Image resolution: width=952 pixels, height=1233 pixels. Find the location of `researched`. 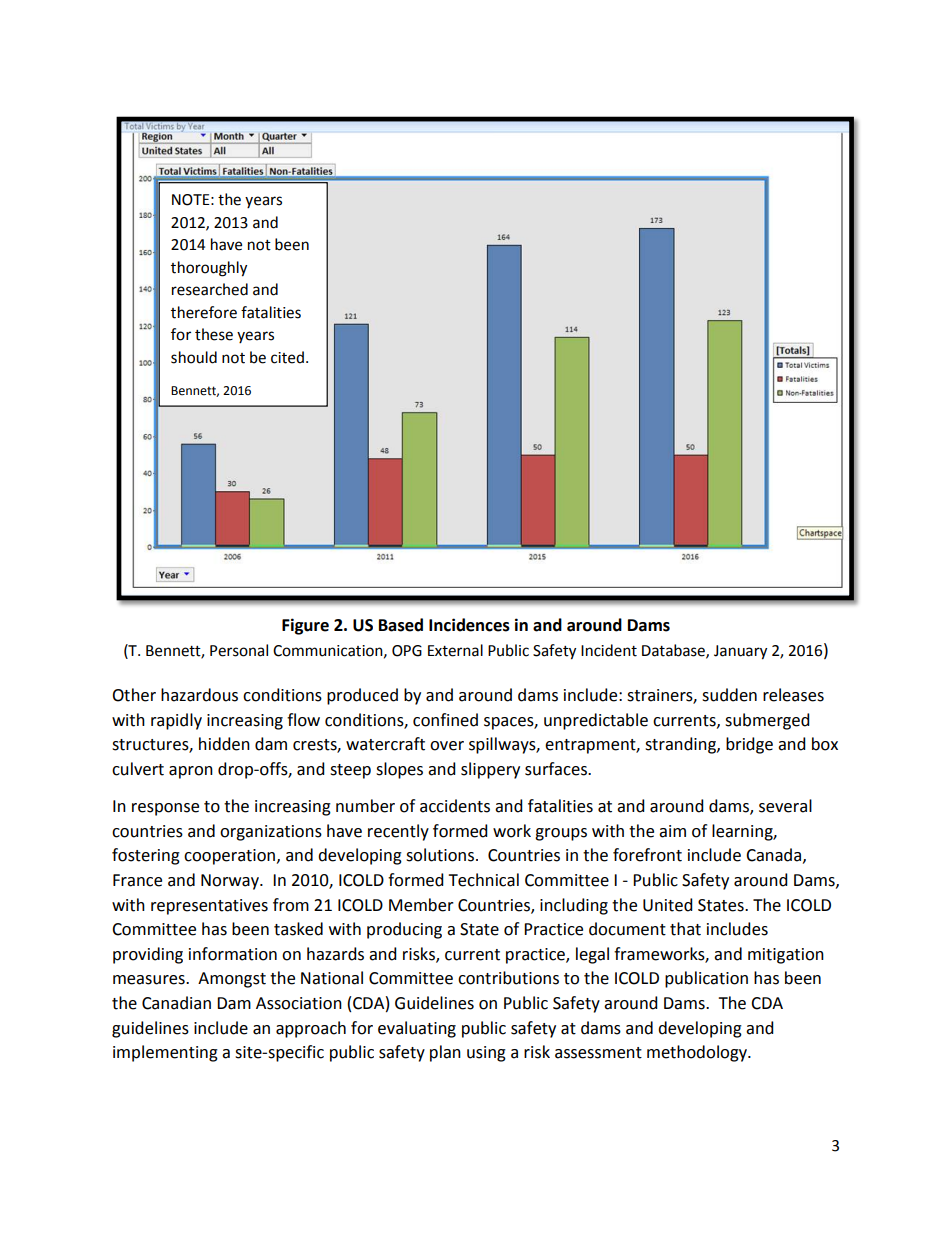

researched is located at coordinates (210, 289).
